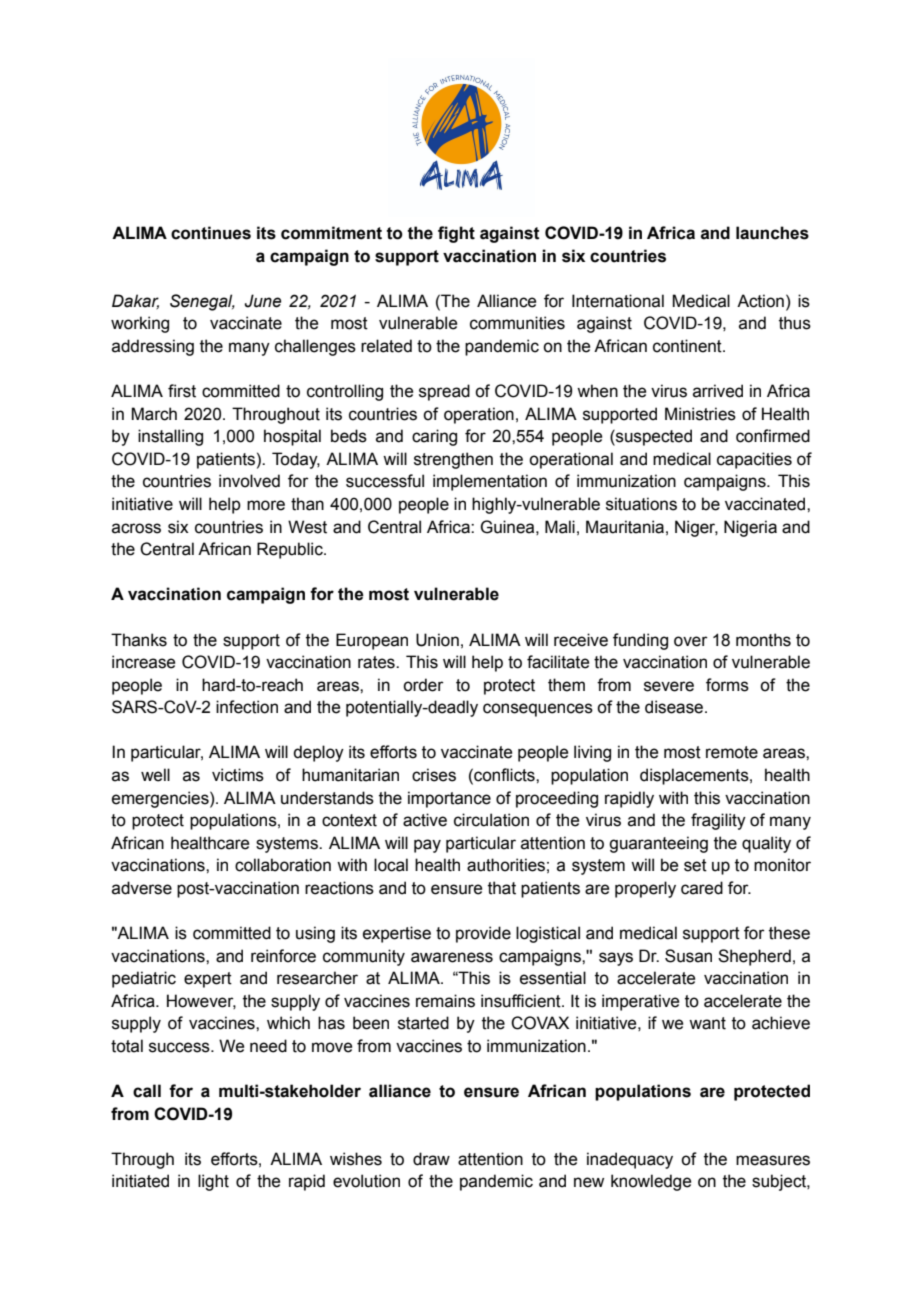 The height and width of the page is (1307, 924). I want to click on continues, so click(211, 233).
